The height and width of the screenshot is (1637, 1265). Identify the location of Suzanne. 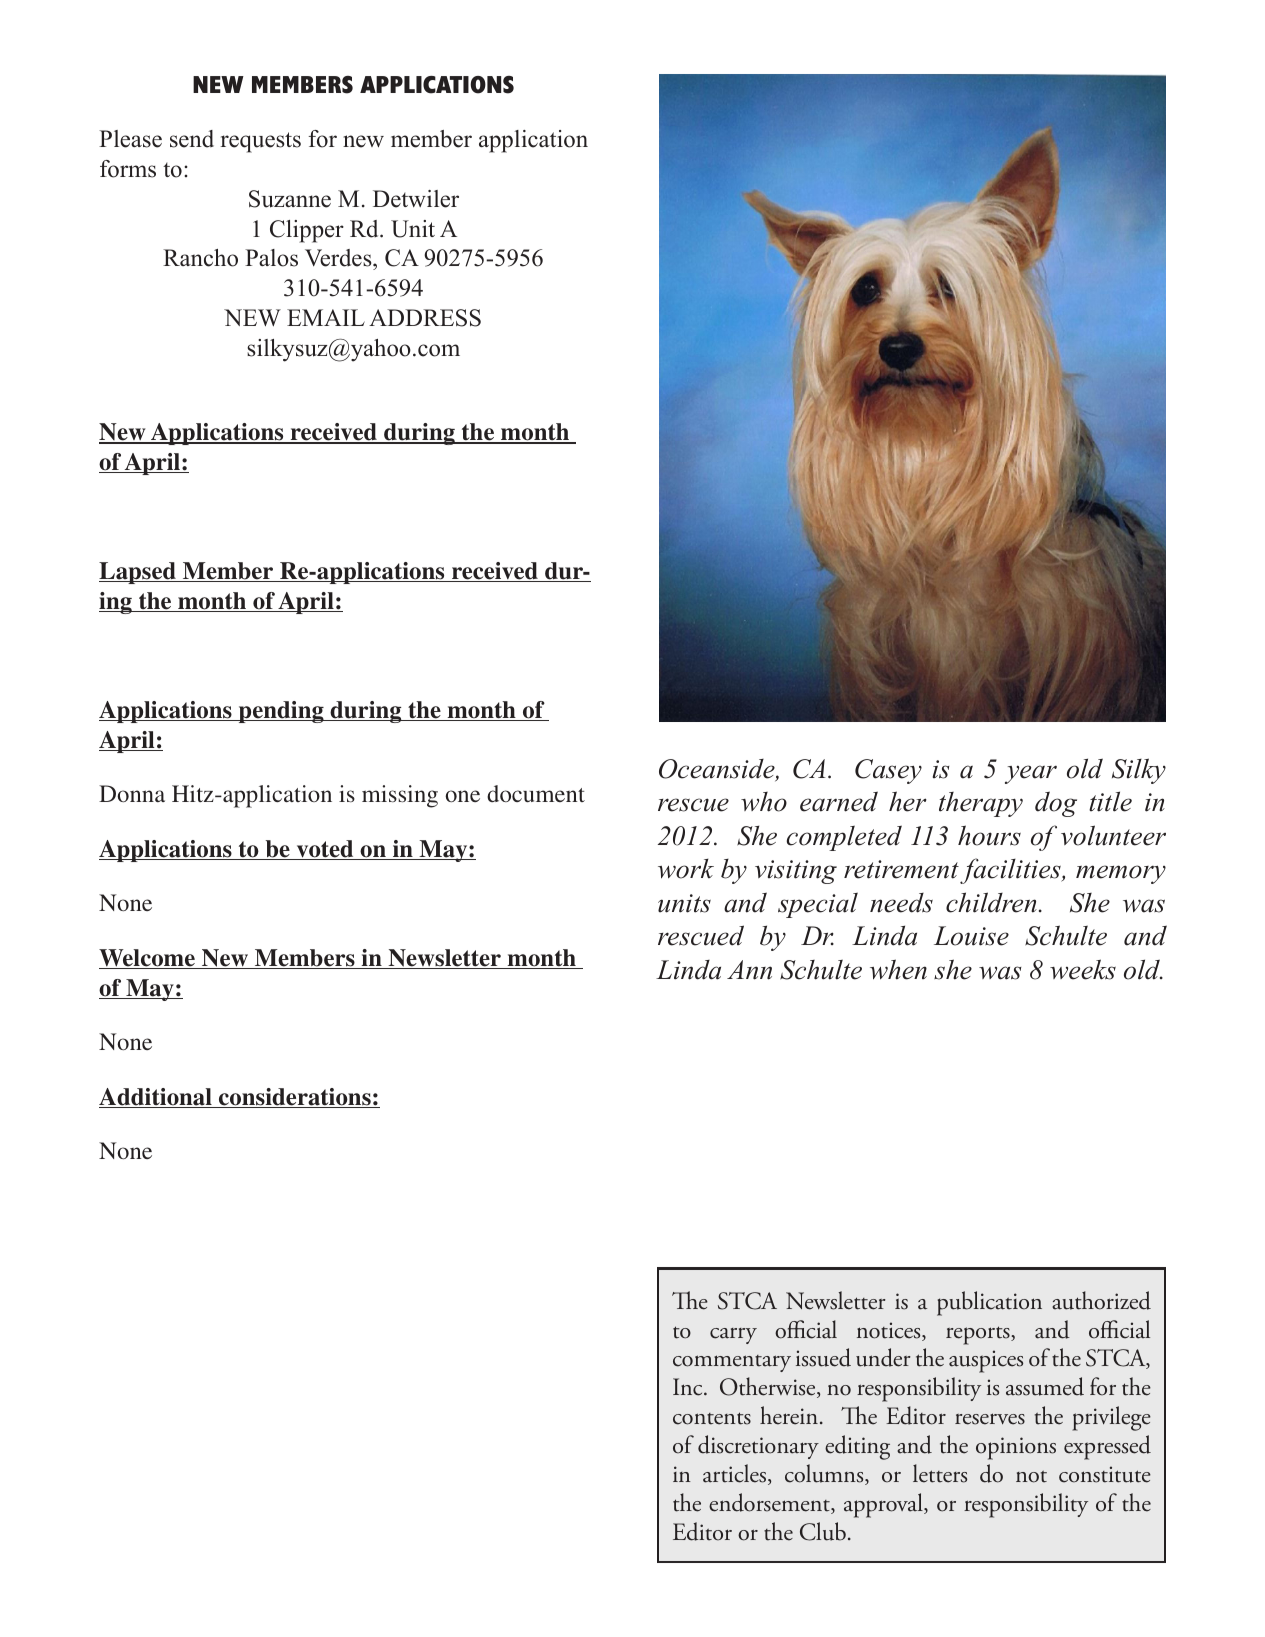
(290, 199).
